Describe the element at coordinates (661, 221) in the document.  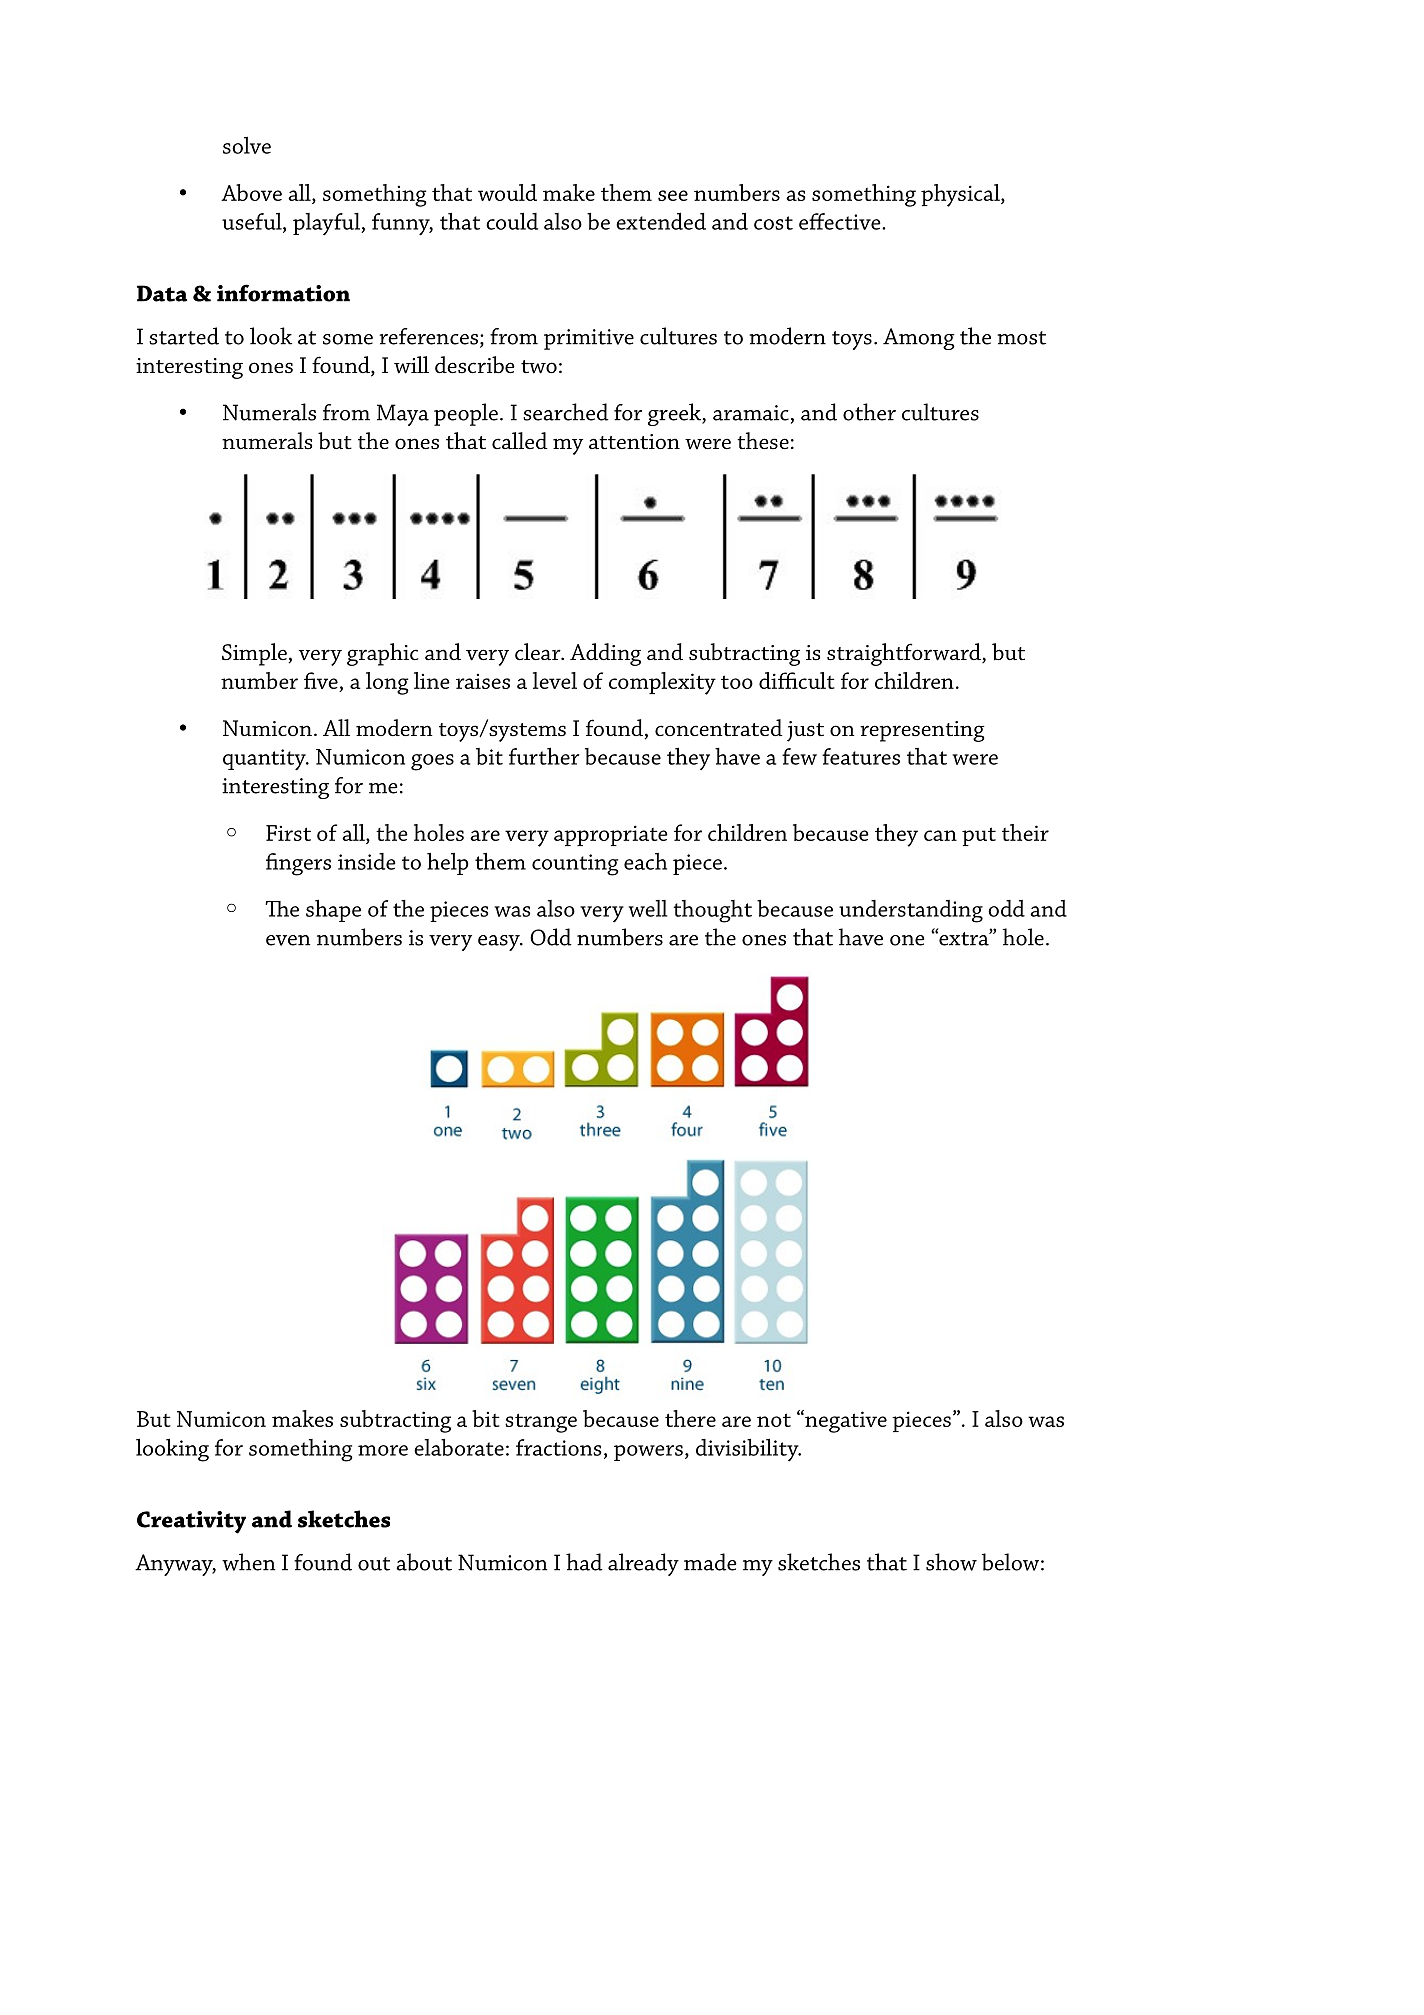
I see `extended` at that location.
